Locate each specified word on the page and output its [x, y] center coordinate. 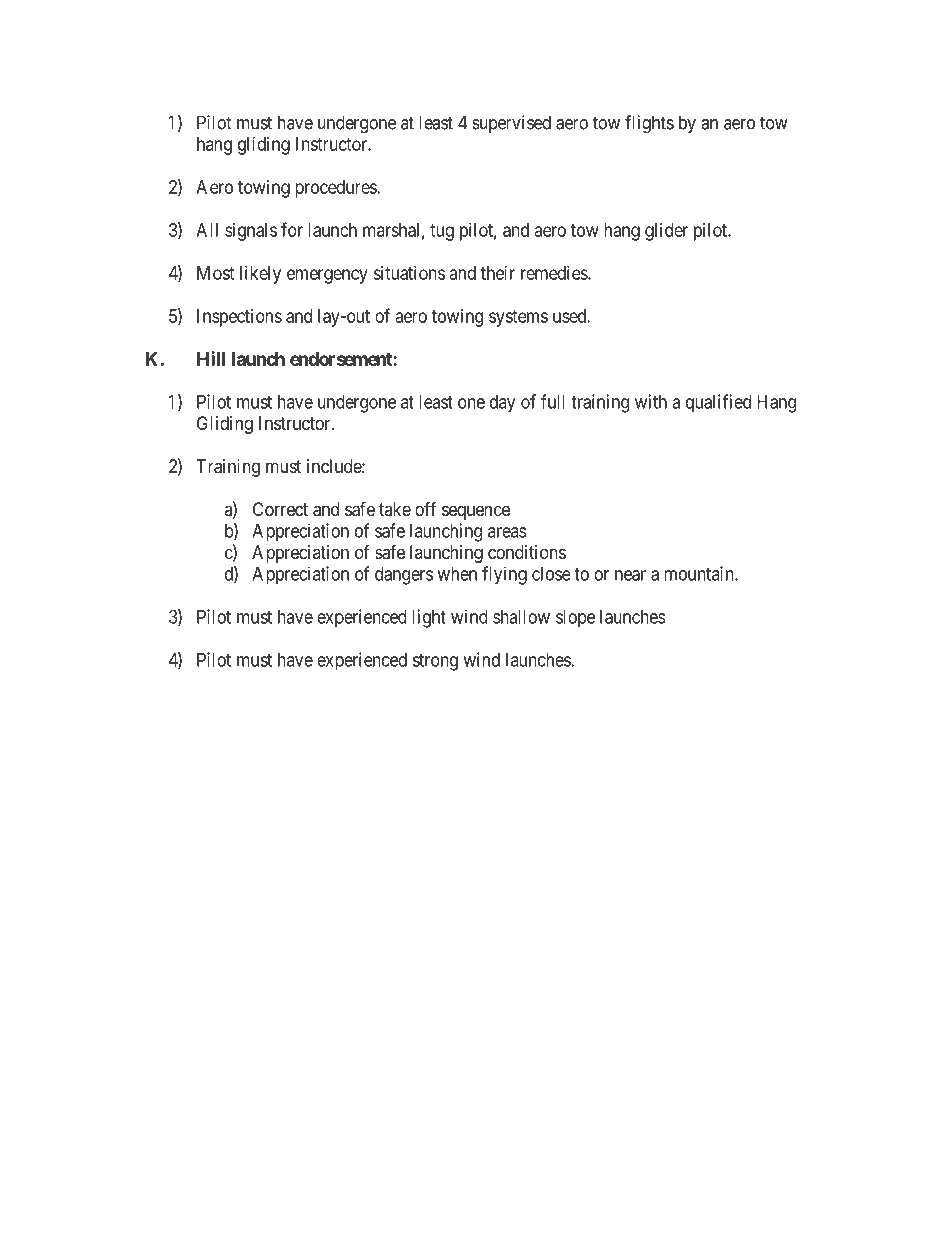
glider [666, 232]
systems [518, 318]
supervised [511, 124]
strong [435, 662]
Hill [211, 358]
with [651, 401]
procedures [336, 189]
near [630, 575]
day [502, 404]
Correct [280, 509]
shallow [521, 617]
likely [260, 275]
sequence [476, 512]
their [498, 273]
